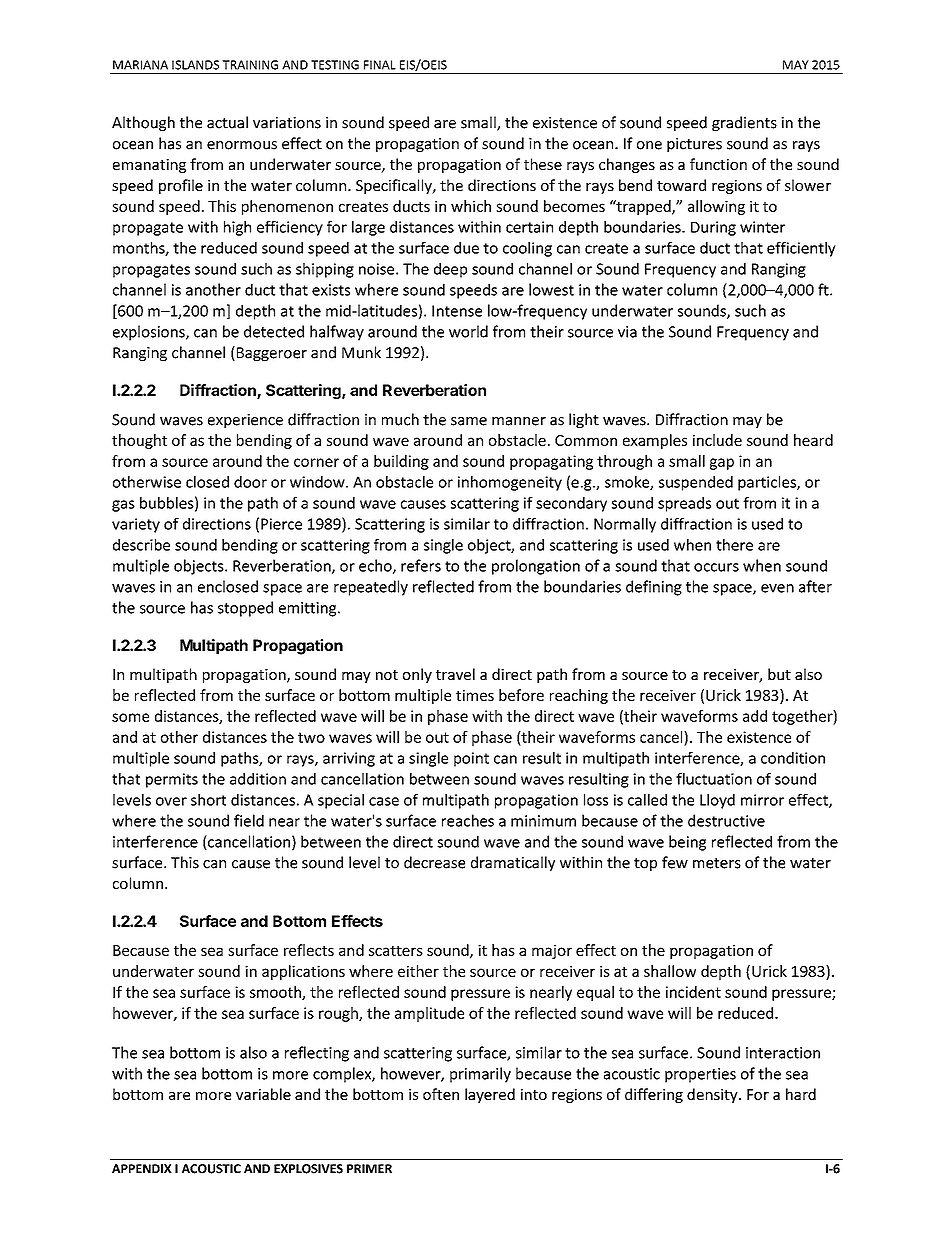 This screenshot has width=952, height=1233. What do you see at coordinates (380, 65) in the screenshot?
I see `FINAL` at bounding box center [380, 65].
